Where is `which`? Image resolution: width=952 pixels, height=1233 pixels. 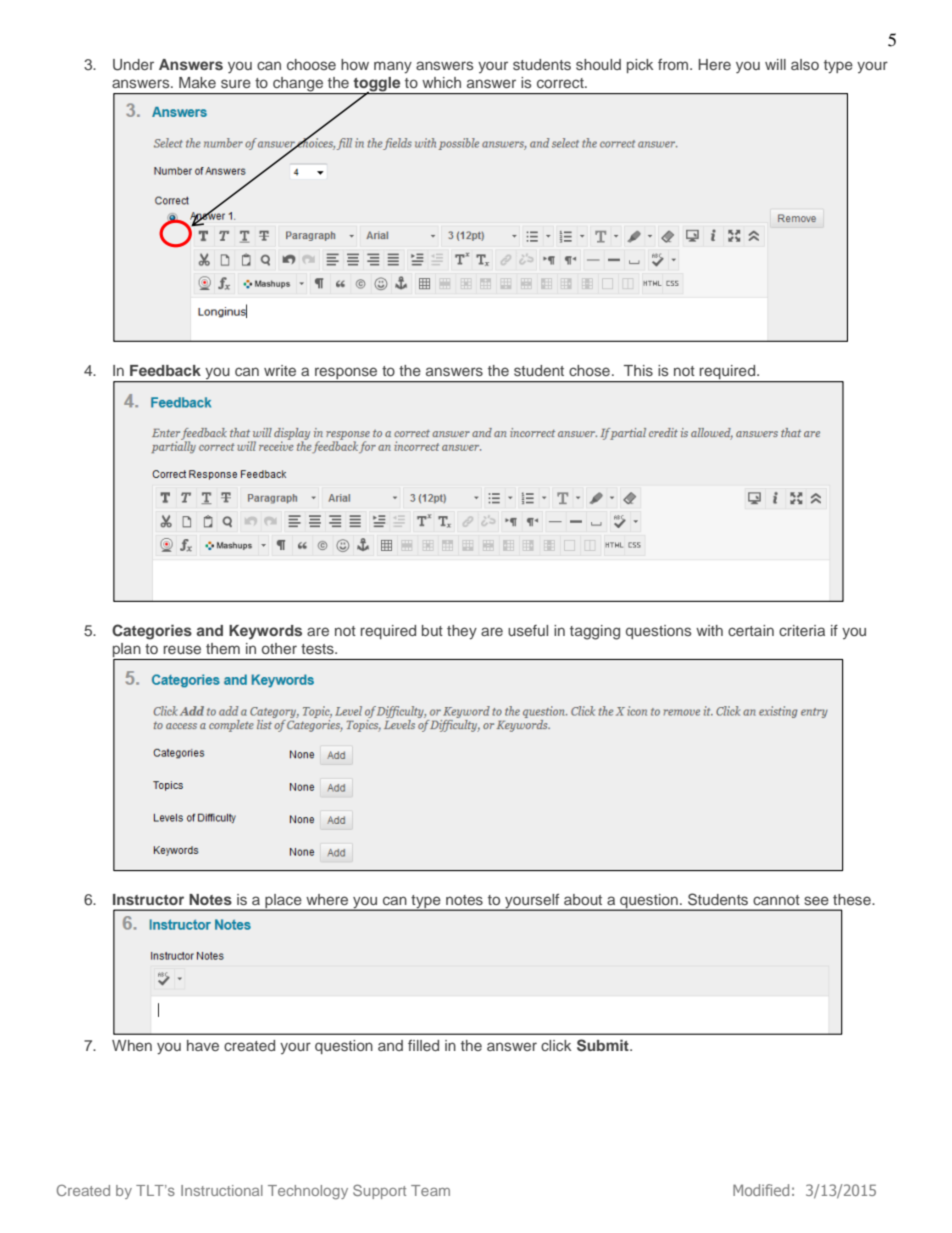
which is located at coordinates (441, 82).
